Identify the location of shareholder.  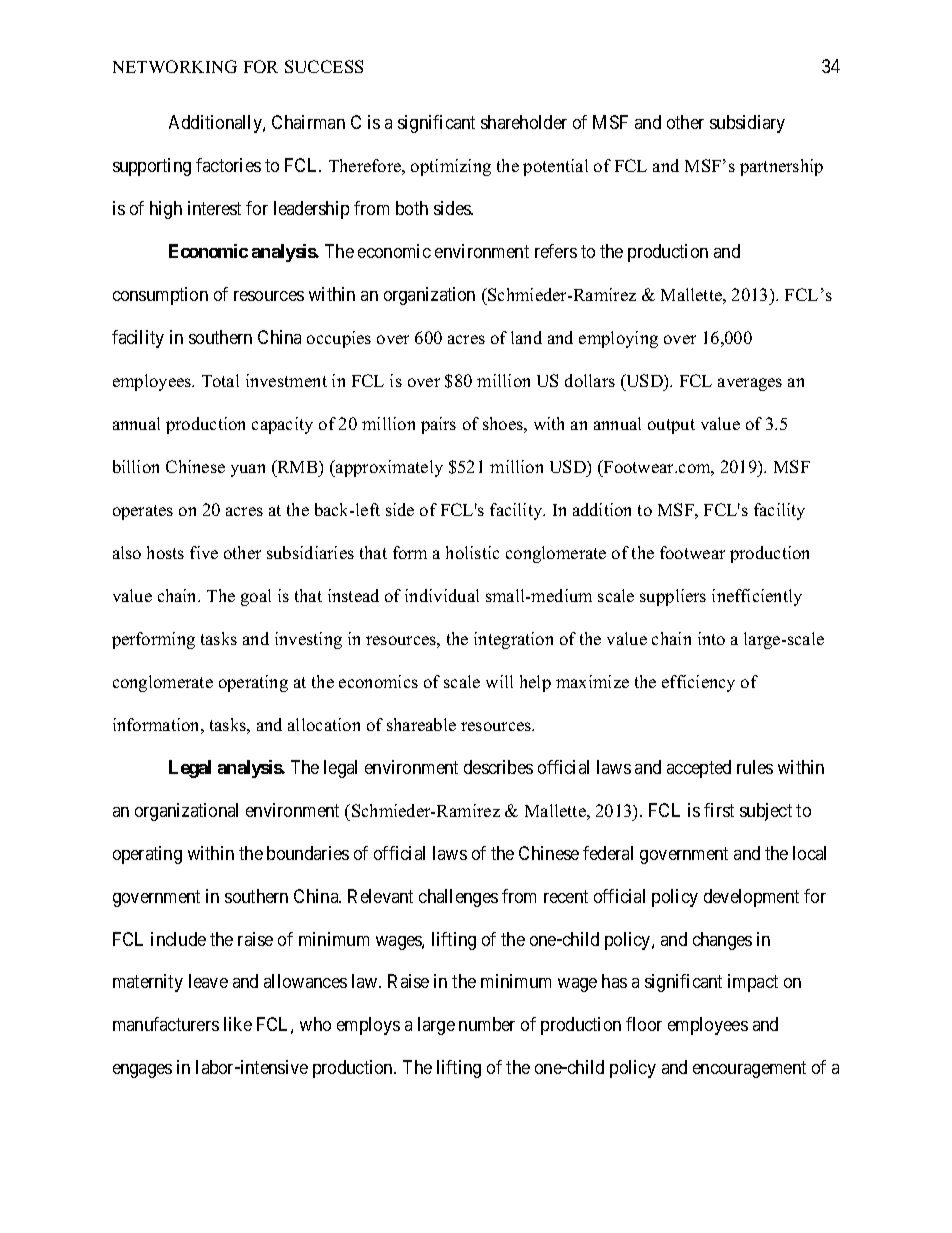
(524, 122).
